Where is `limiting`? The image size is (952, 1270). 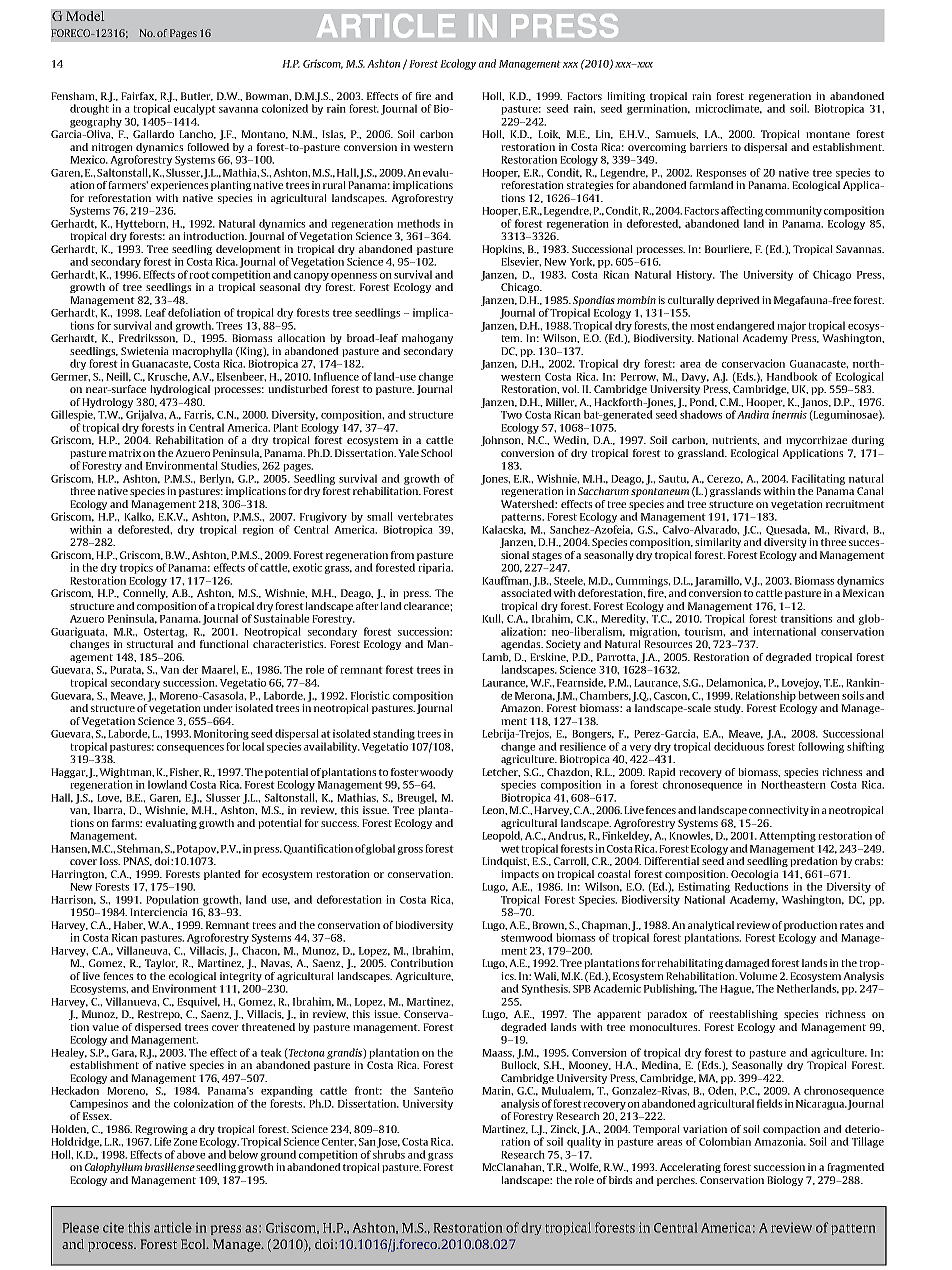 limiting is located at coordinates (626, 97).
